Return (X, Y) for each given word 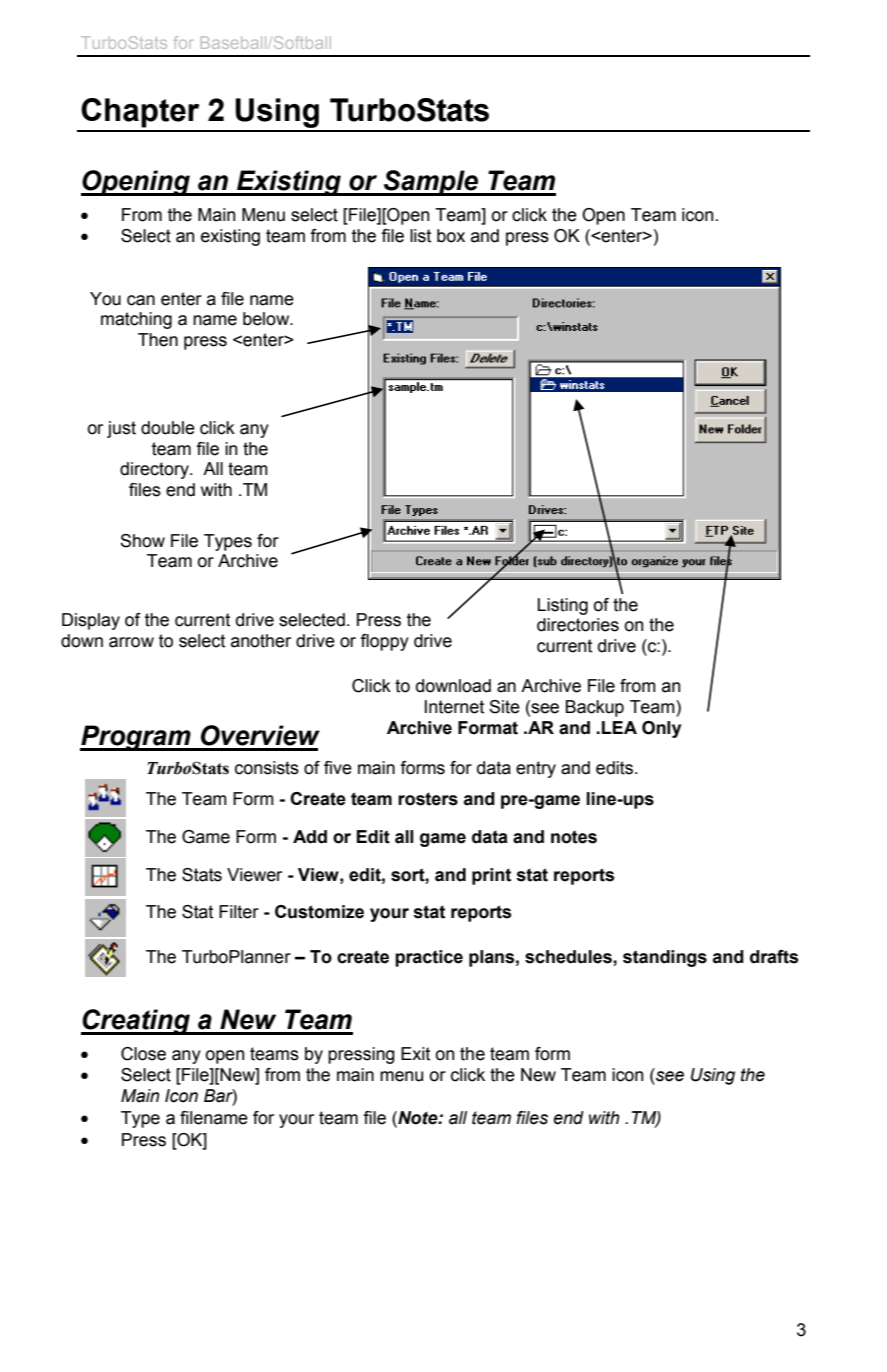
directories (578, 625)
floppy (384, 642)
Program (136, 738)
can (141, 300)
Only (661, 729)
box (451, 236)
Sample (431, 183)
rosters (428, 799)
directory (155, 470)
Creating (136, 1022)
